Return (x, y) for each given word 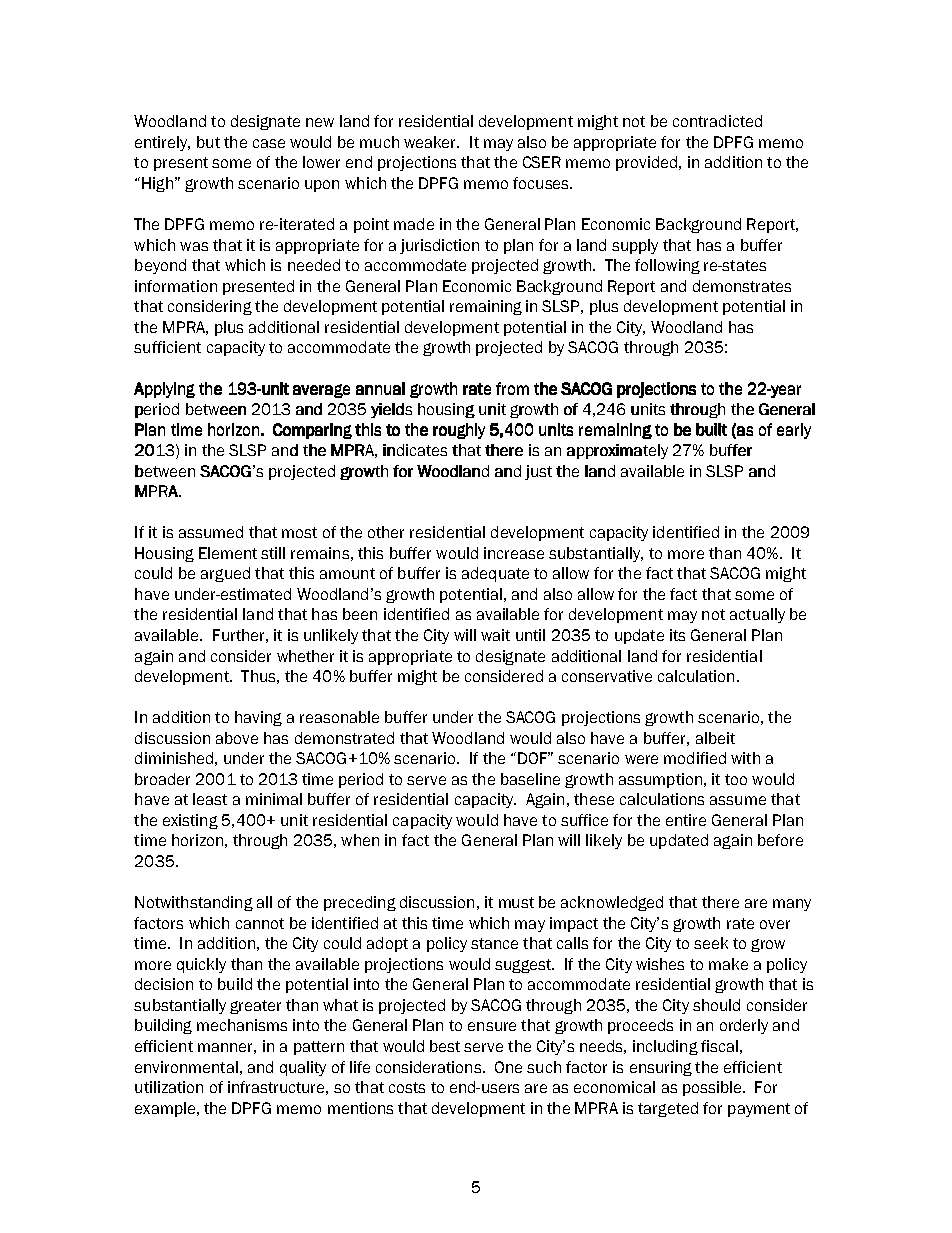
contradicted (717, 121)
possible (713, 1088)
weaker (431, 142)
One (508, 1067)
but (208, 142)
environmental (186, 1067)
